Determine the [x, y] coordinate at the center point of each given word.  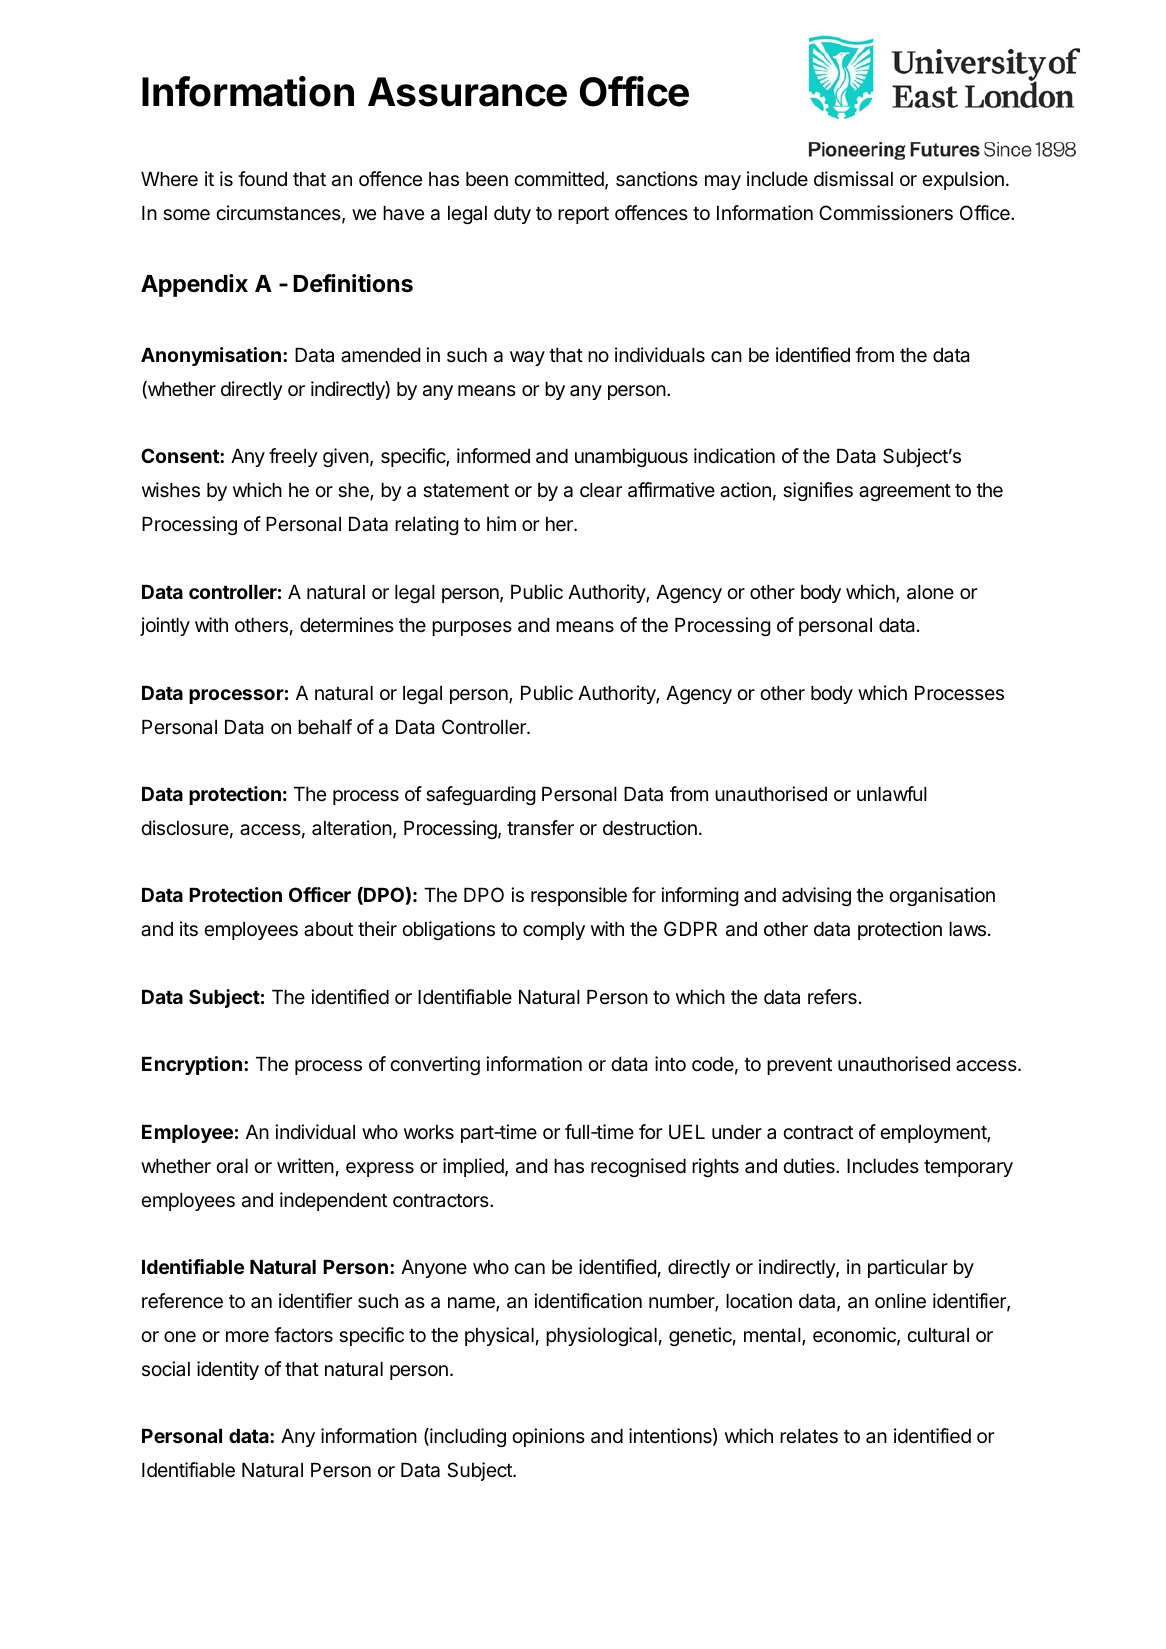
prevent [799, 1066]
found [262, 178]
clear [601, 490]
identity [228, 1370]
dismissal [853, 179]
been [487, 179]
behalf [325, 727]
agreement [905, 492]
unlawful [892, 794]
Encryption [192, 1065]
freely [293, 457]
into [670, 1063]
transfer [540, 828]
